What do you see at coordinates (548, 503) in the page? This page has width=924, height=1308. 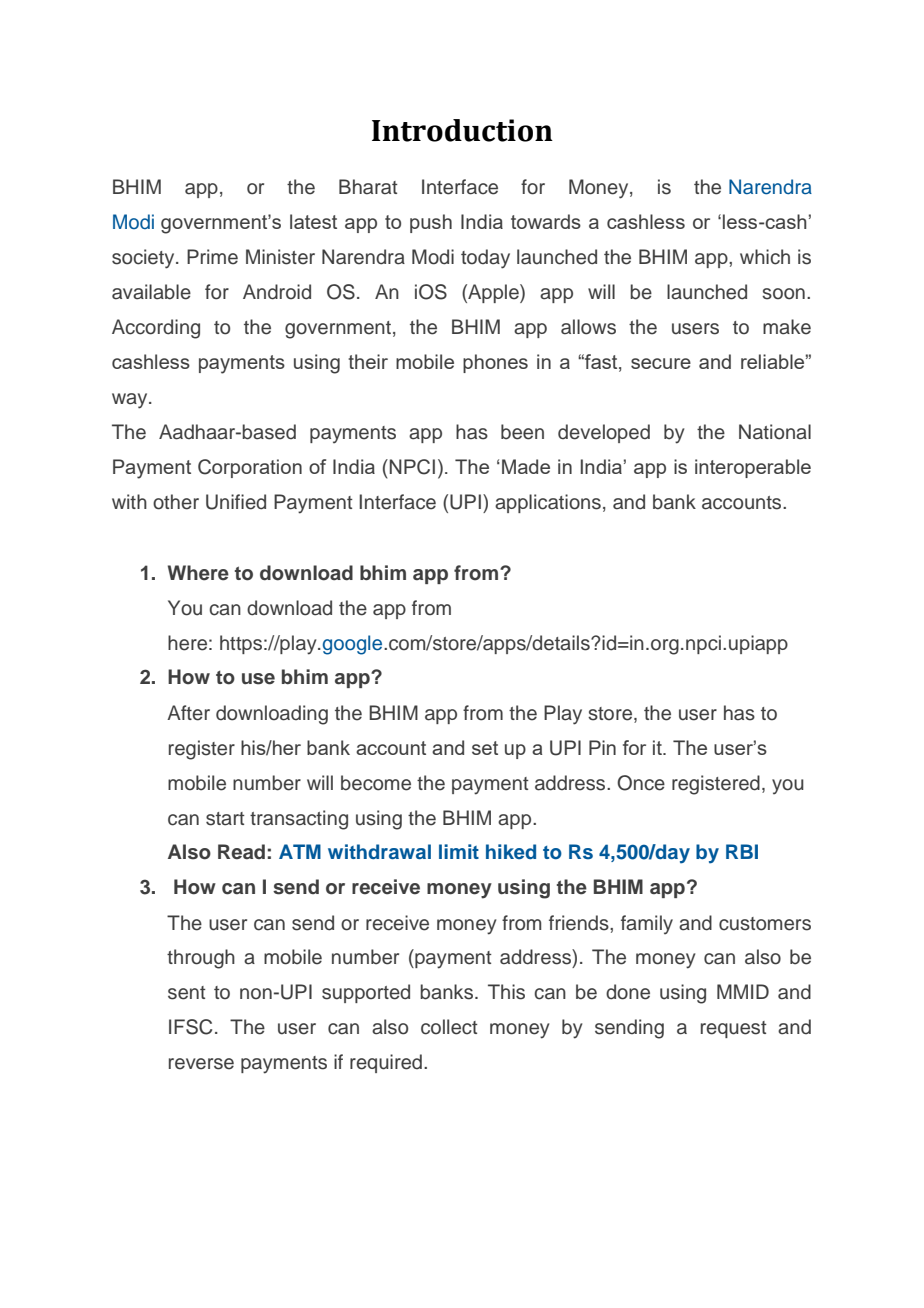 I see `applications` at bounding box center [548, 503].
